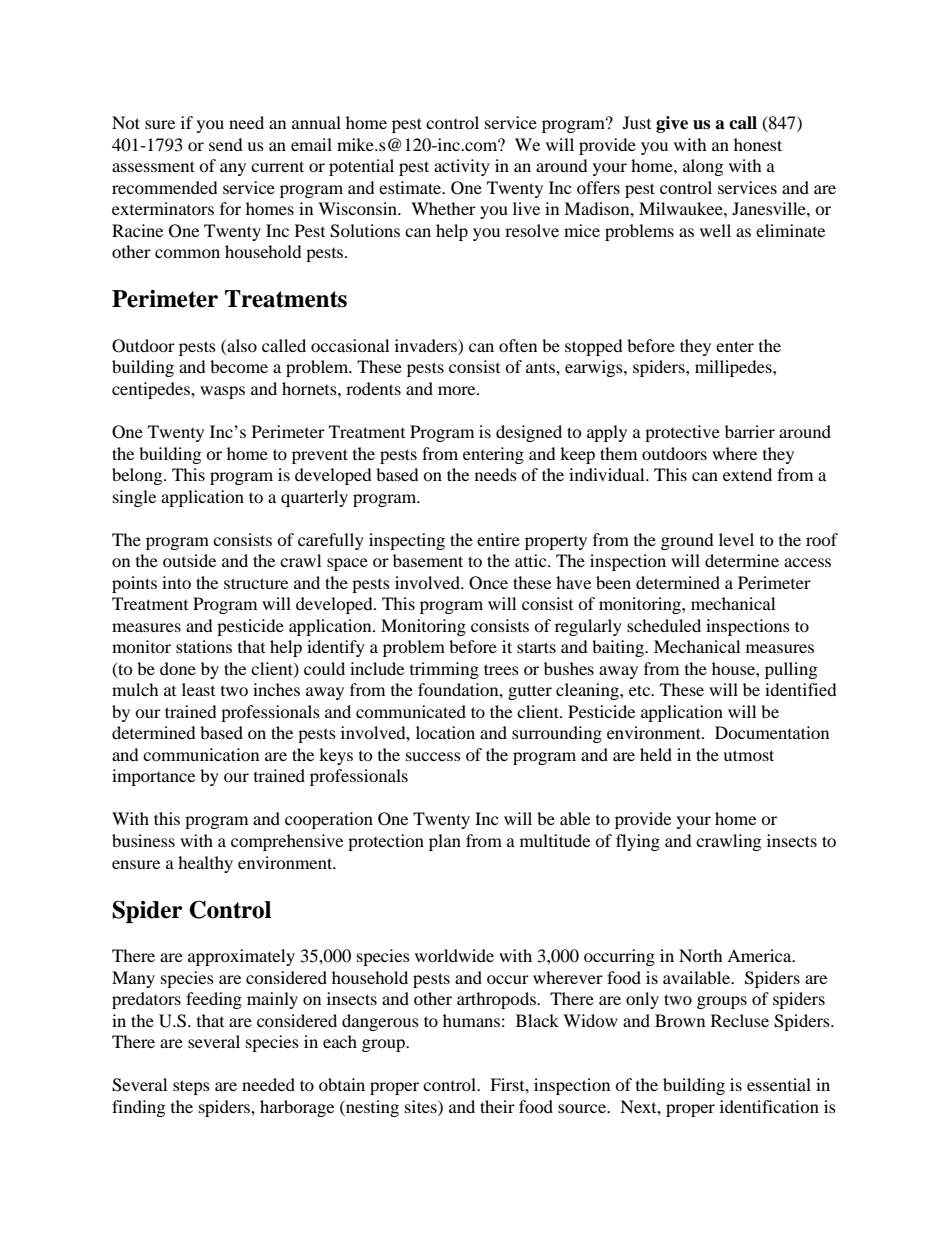  What do you see at coordinates (497, 1106) in the screenshot?
I see `their` at bounding box center [497, 1106].
